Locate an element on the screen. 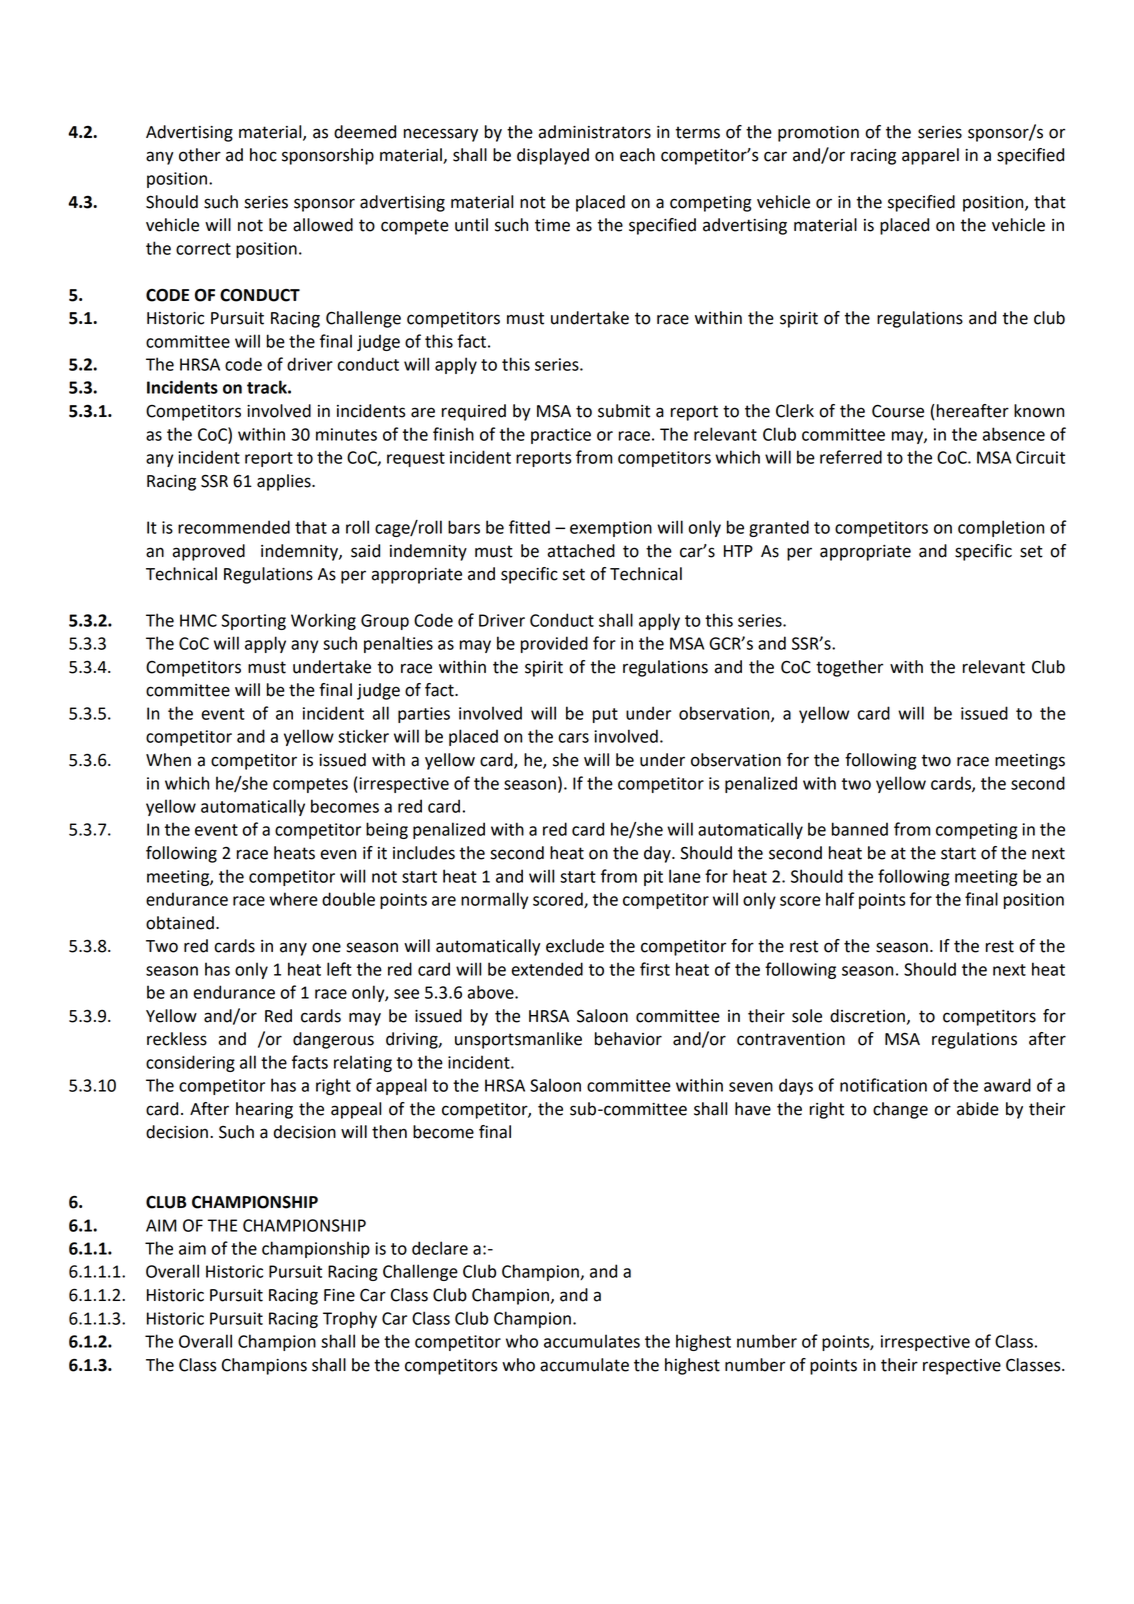  completion is located at coordinates (1001, 528).
